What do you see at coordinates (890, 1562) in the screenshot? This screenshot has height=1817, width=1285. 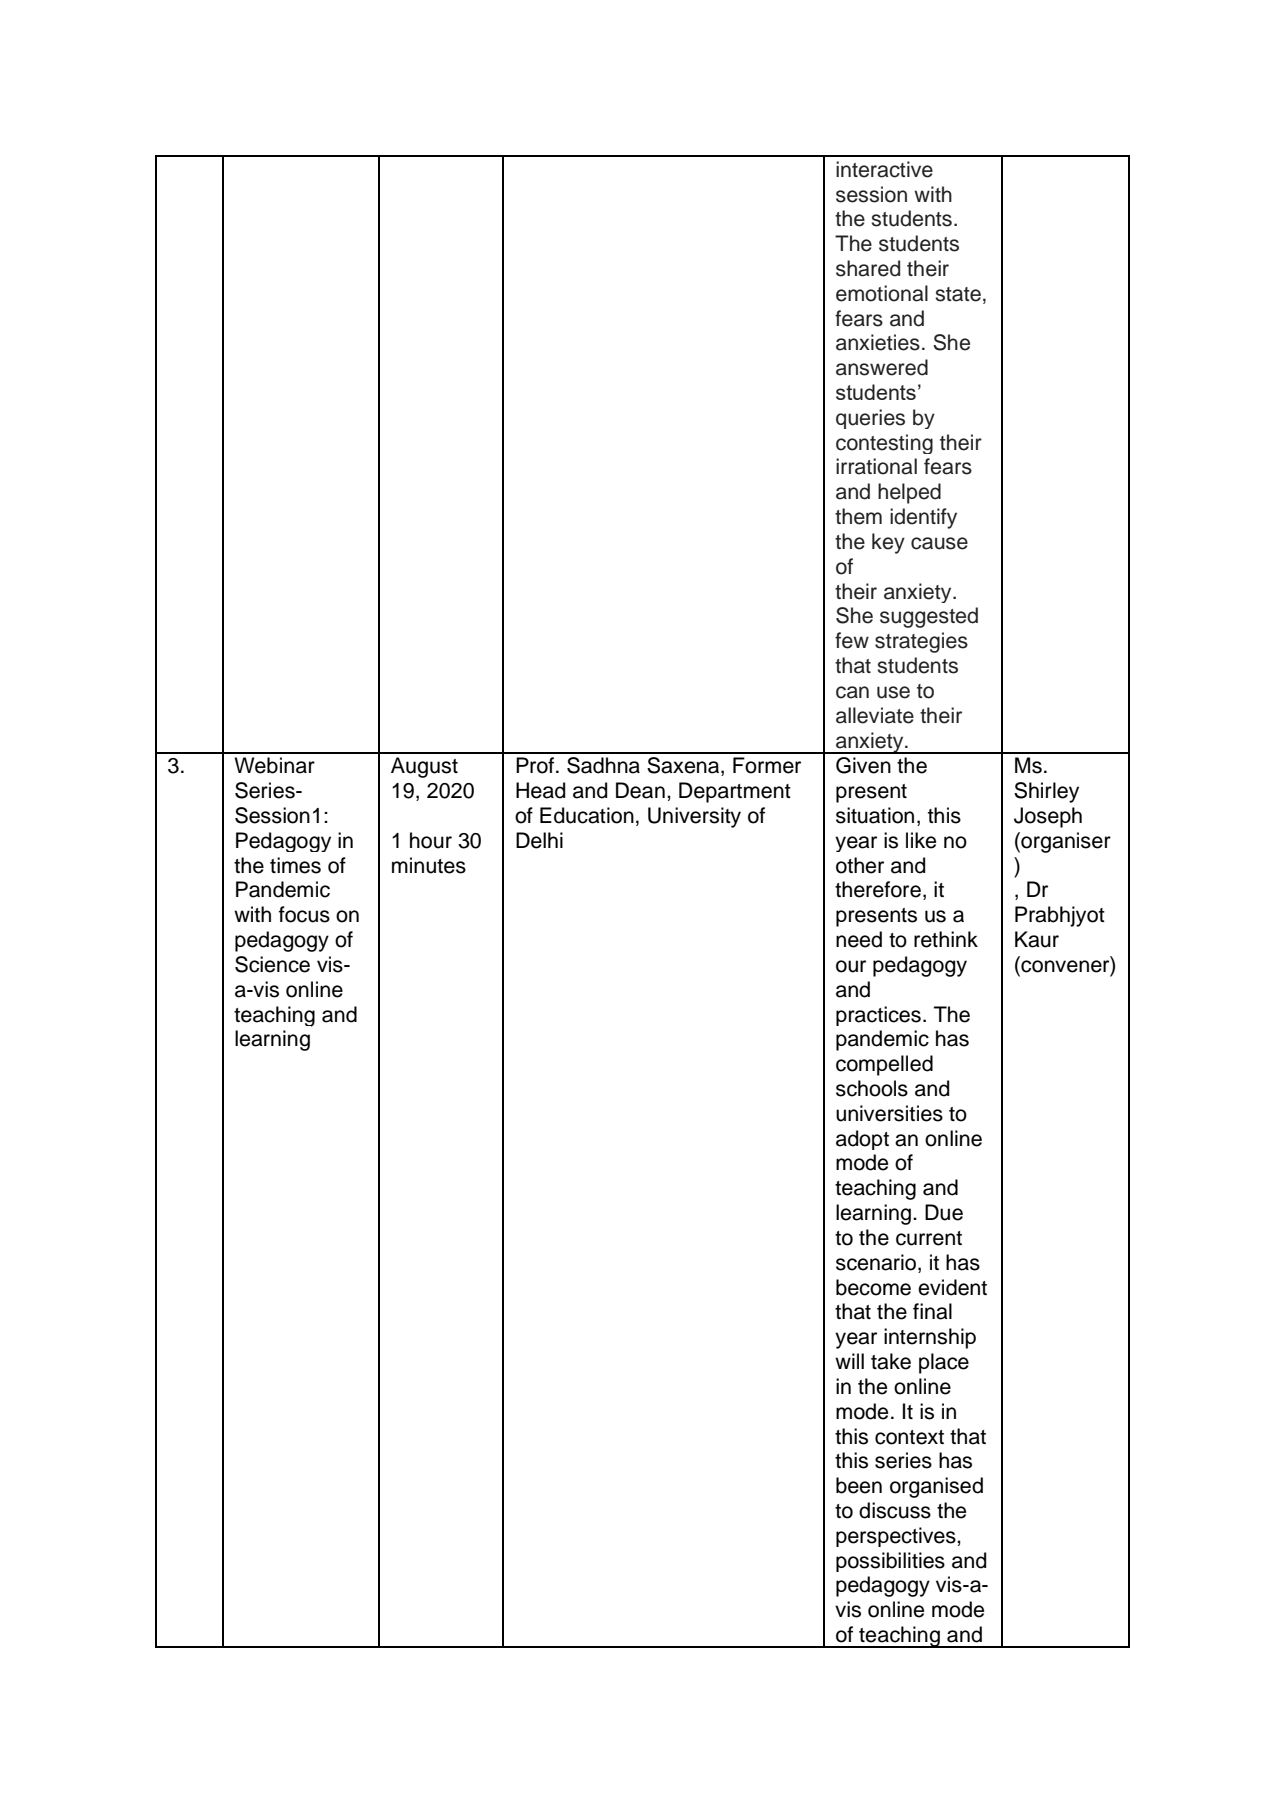 I see `possibilities` at bounding box center [890, 1562].
